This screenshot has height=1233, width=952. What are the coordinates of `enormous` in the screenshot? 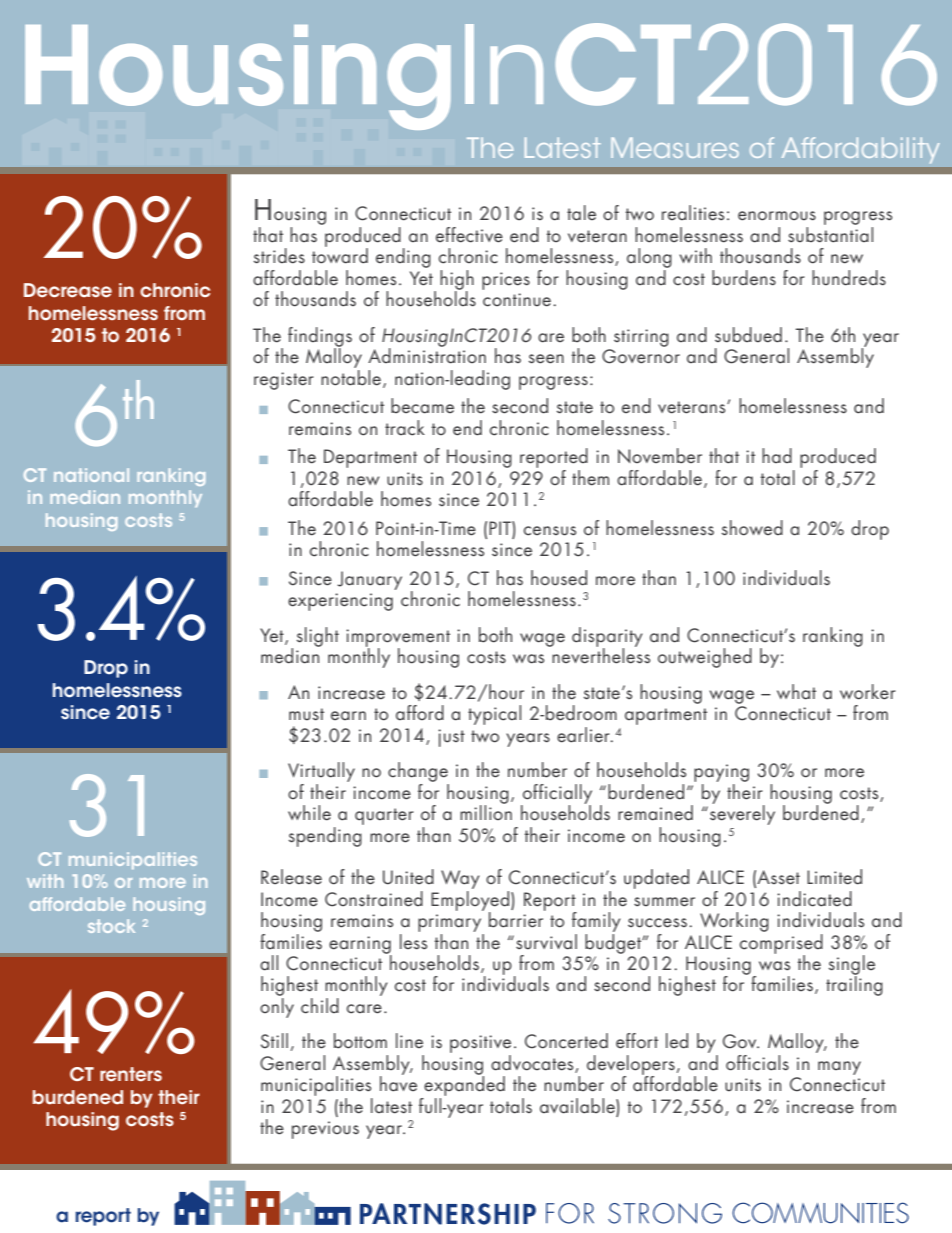 It's located at (777, 216).
